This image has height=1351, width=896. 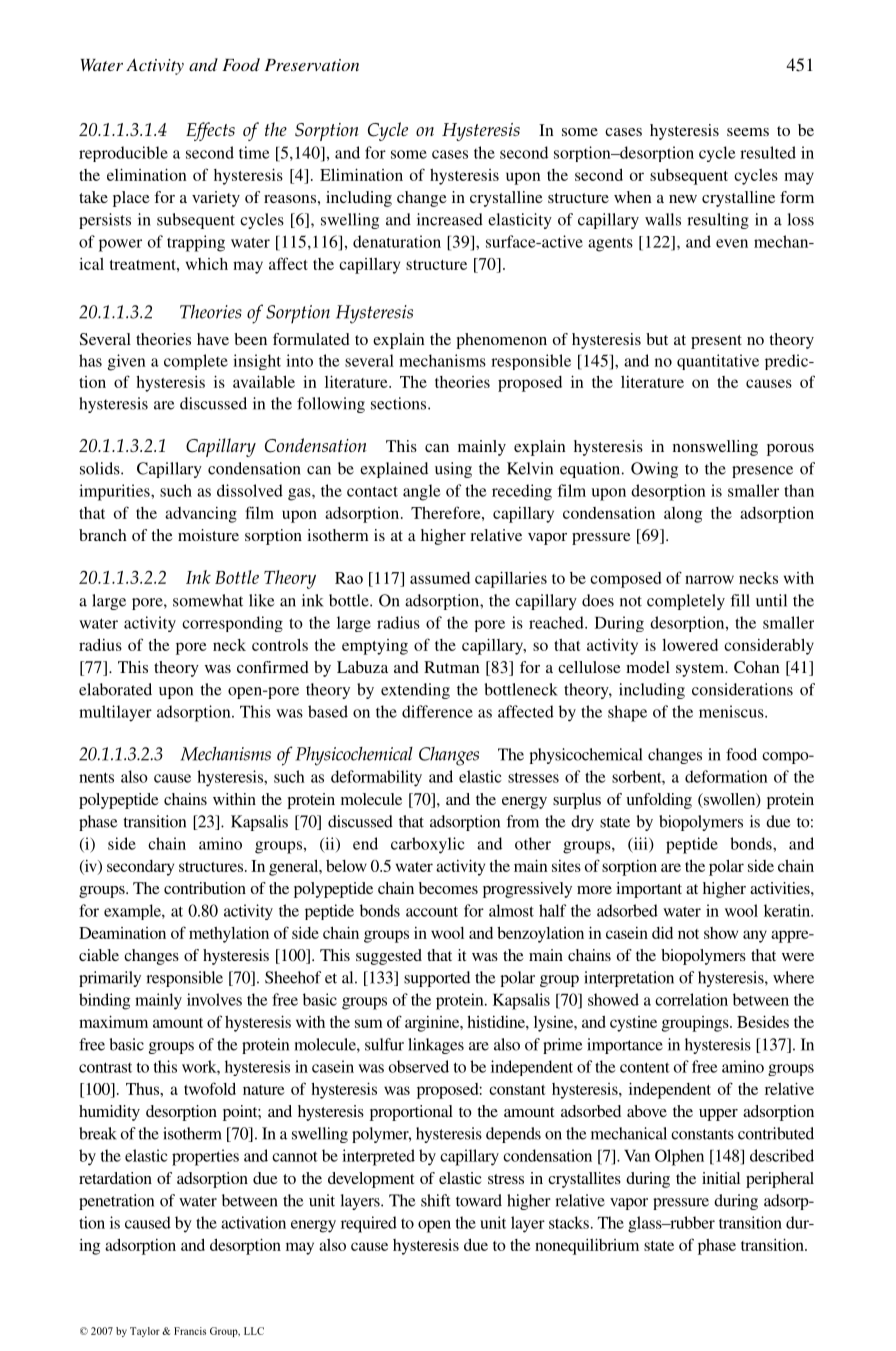 What do you see at coordinates (718, 362) in the image?
I see `quantitative` at bounding box center [718, 362].
